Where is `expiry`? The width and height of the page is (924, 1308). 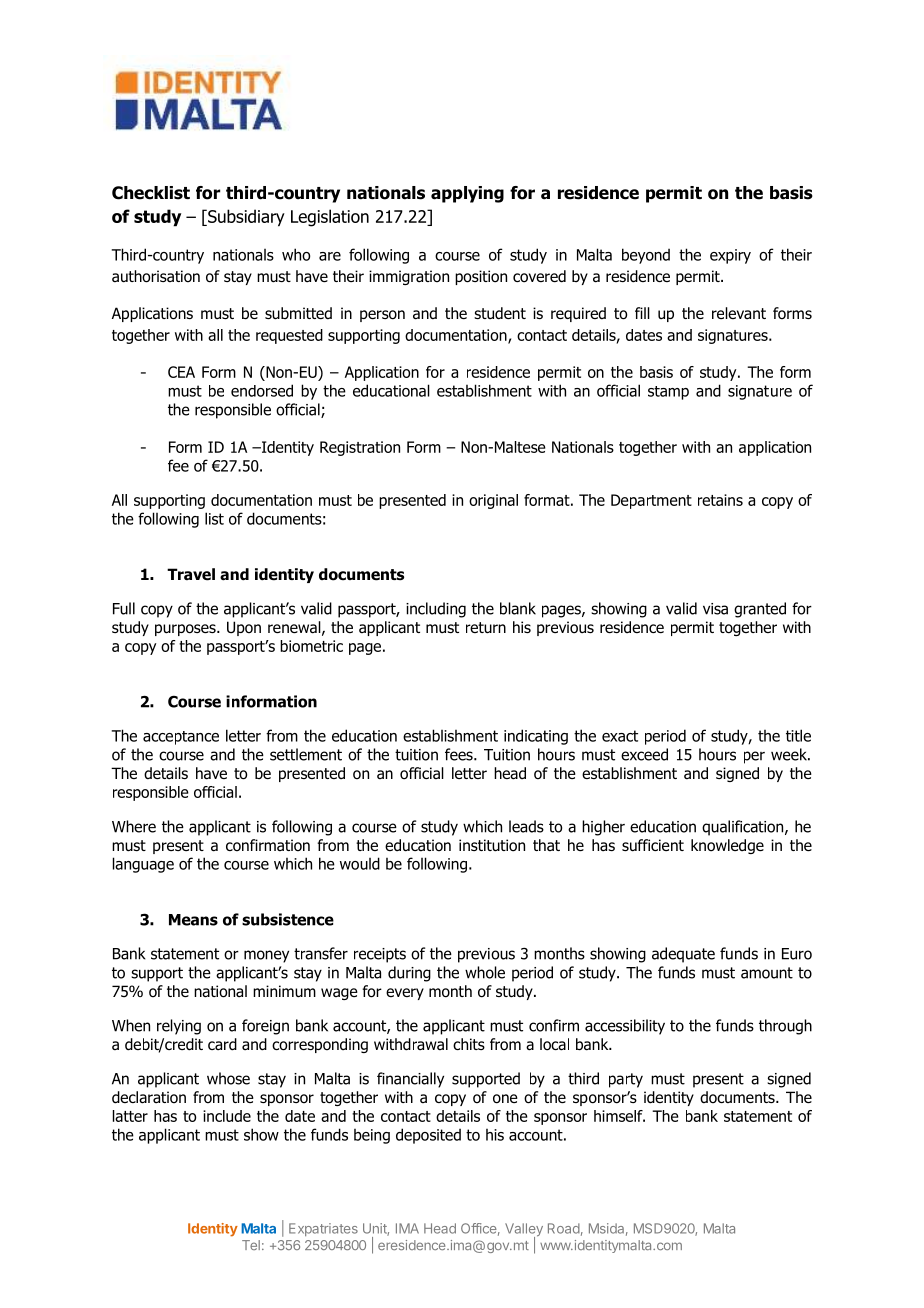 expiry is located at coordinates (730, 256).
